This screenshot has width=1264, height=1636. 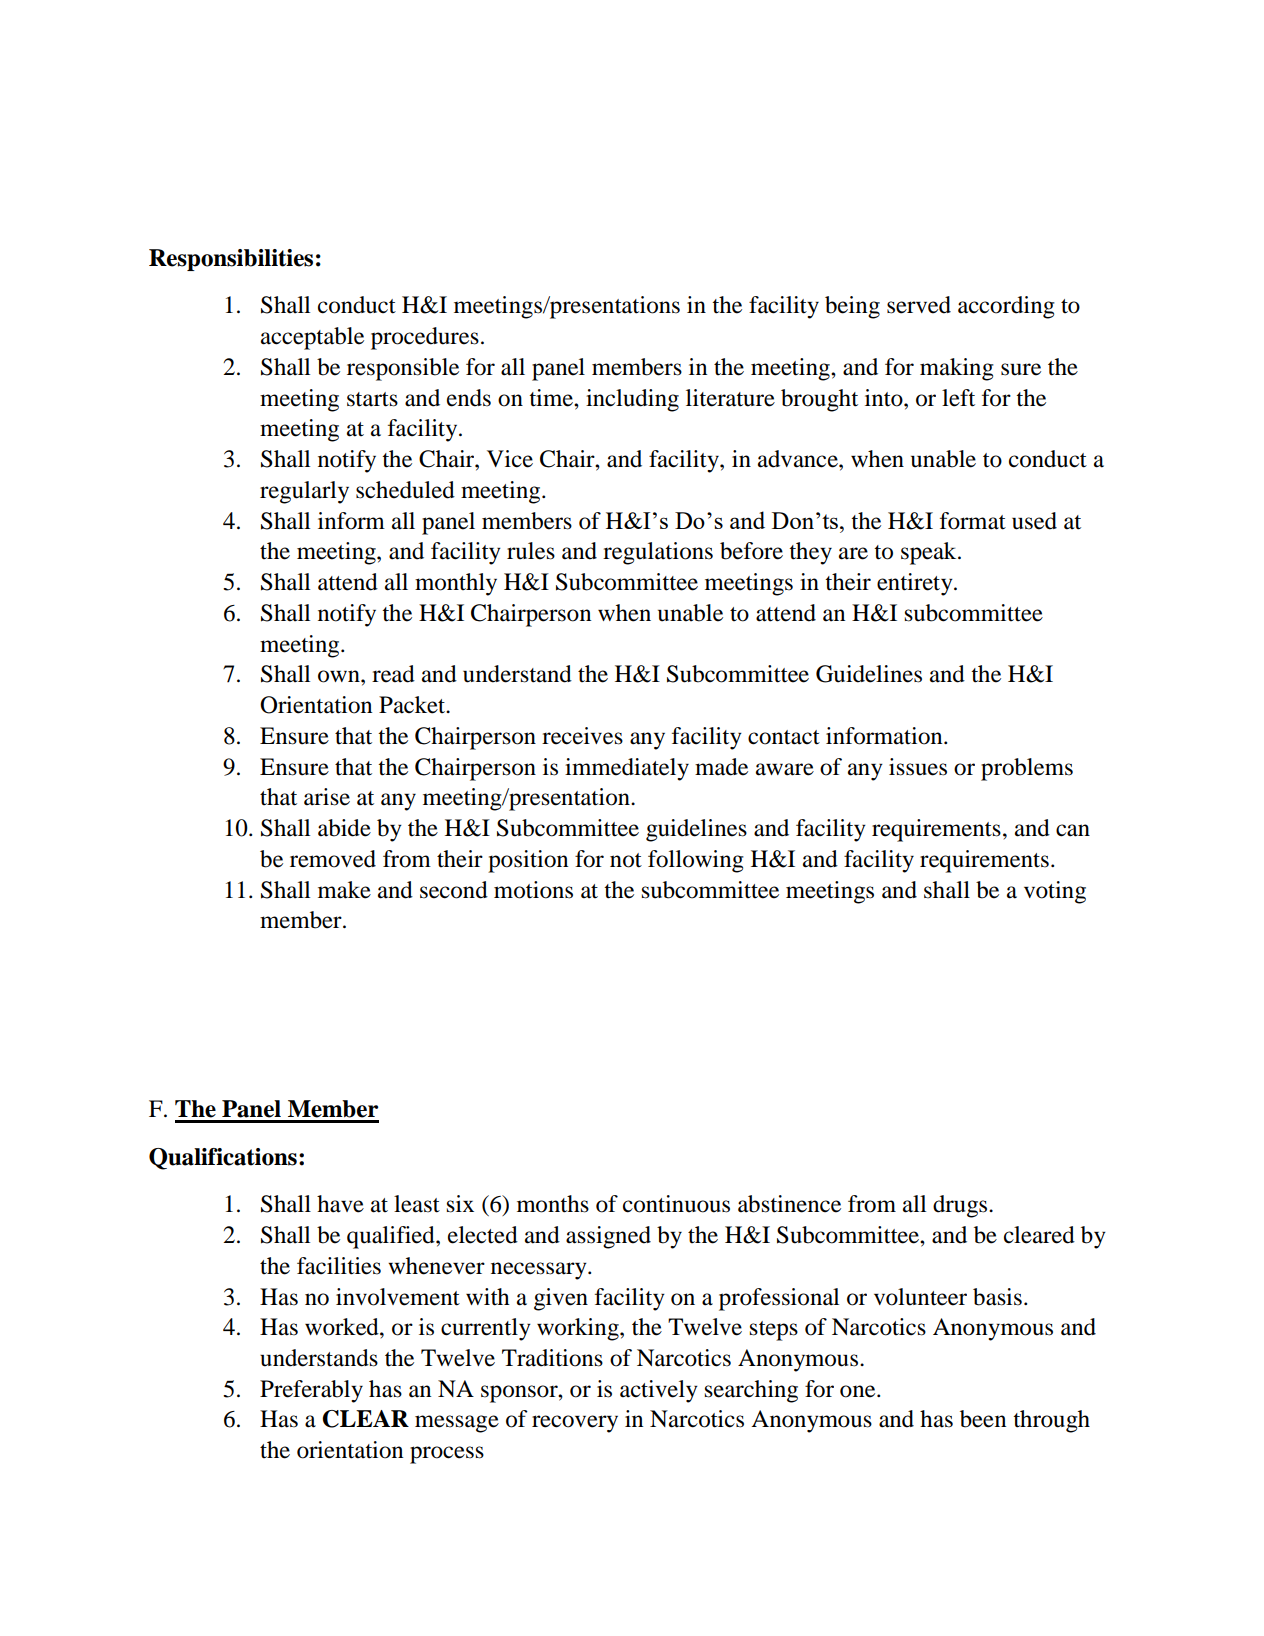 I want to click on including, so click(x=632, y=400).
